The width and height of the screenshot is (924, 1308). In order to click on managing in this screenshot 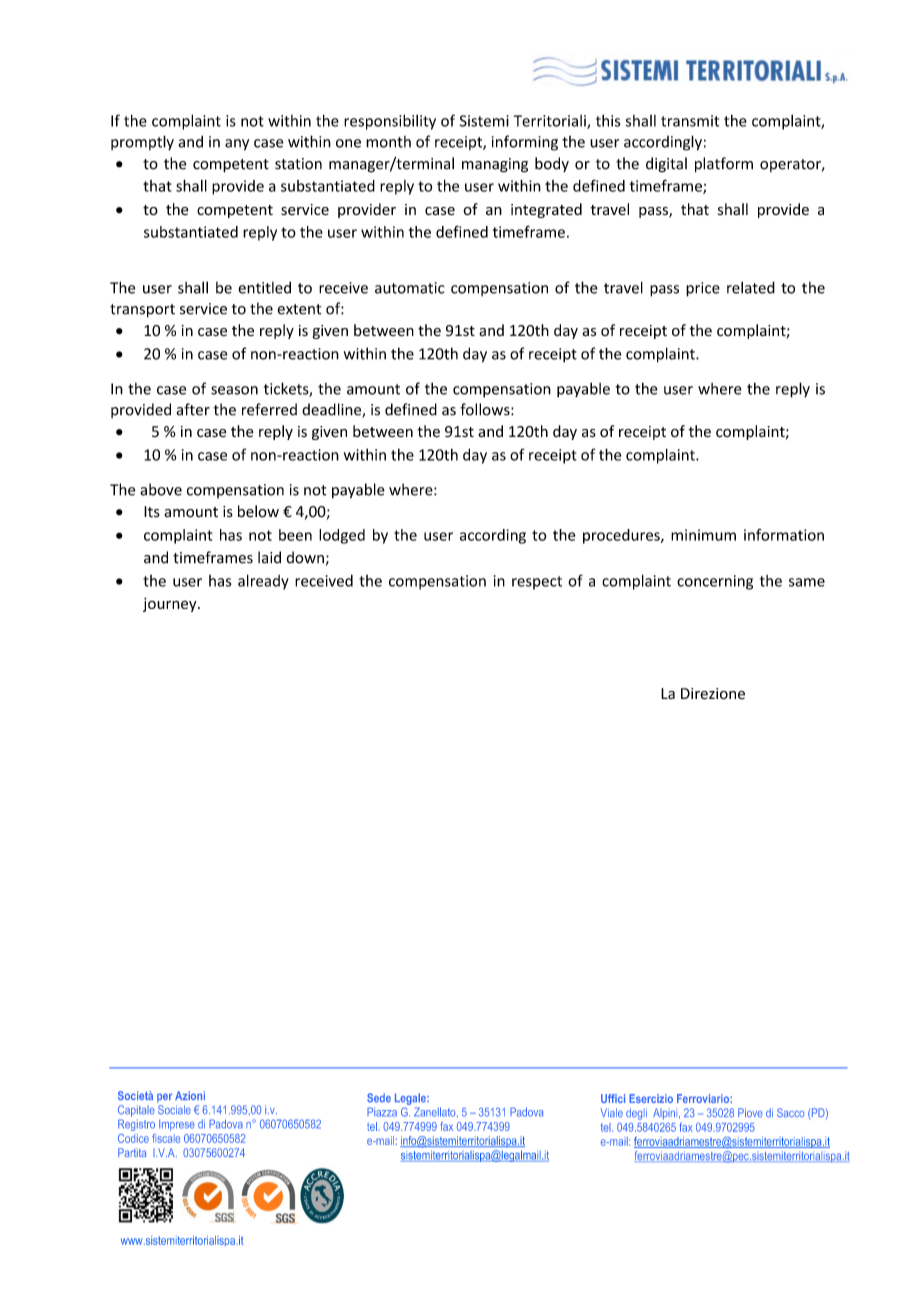, I will do `click(495, 165)`.
